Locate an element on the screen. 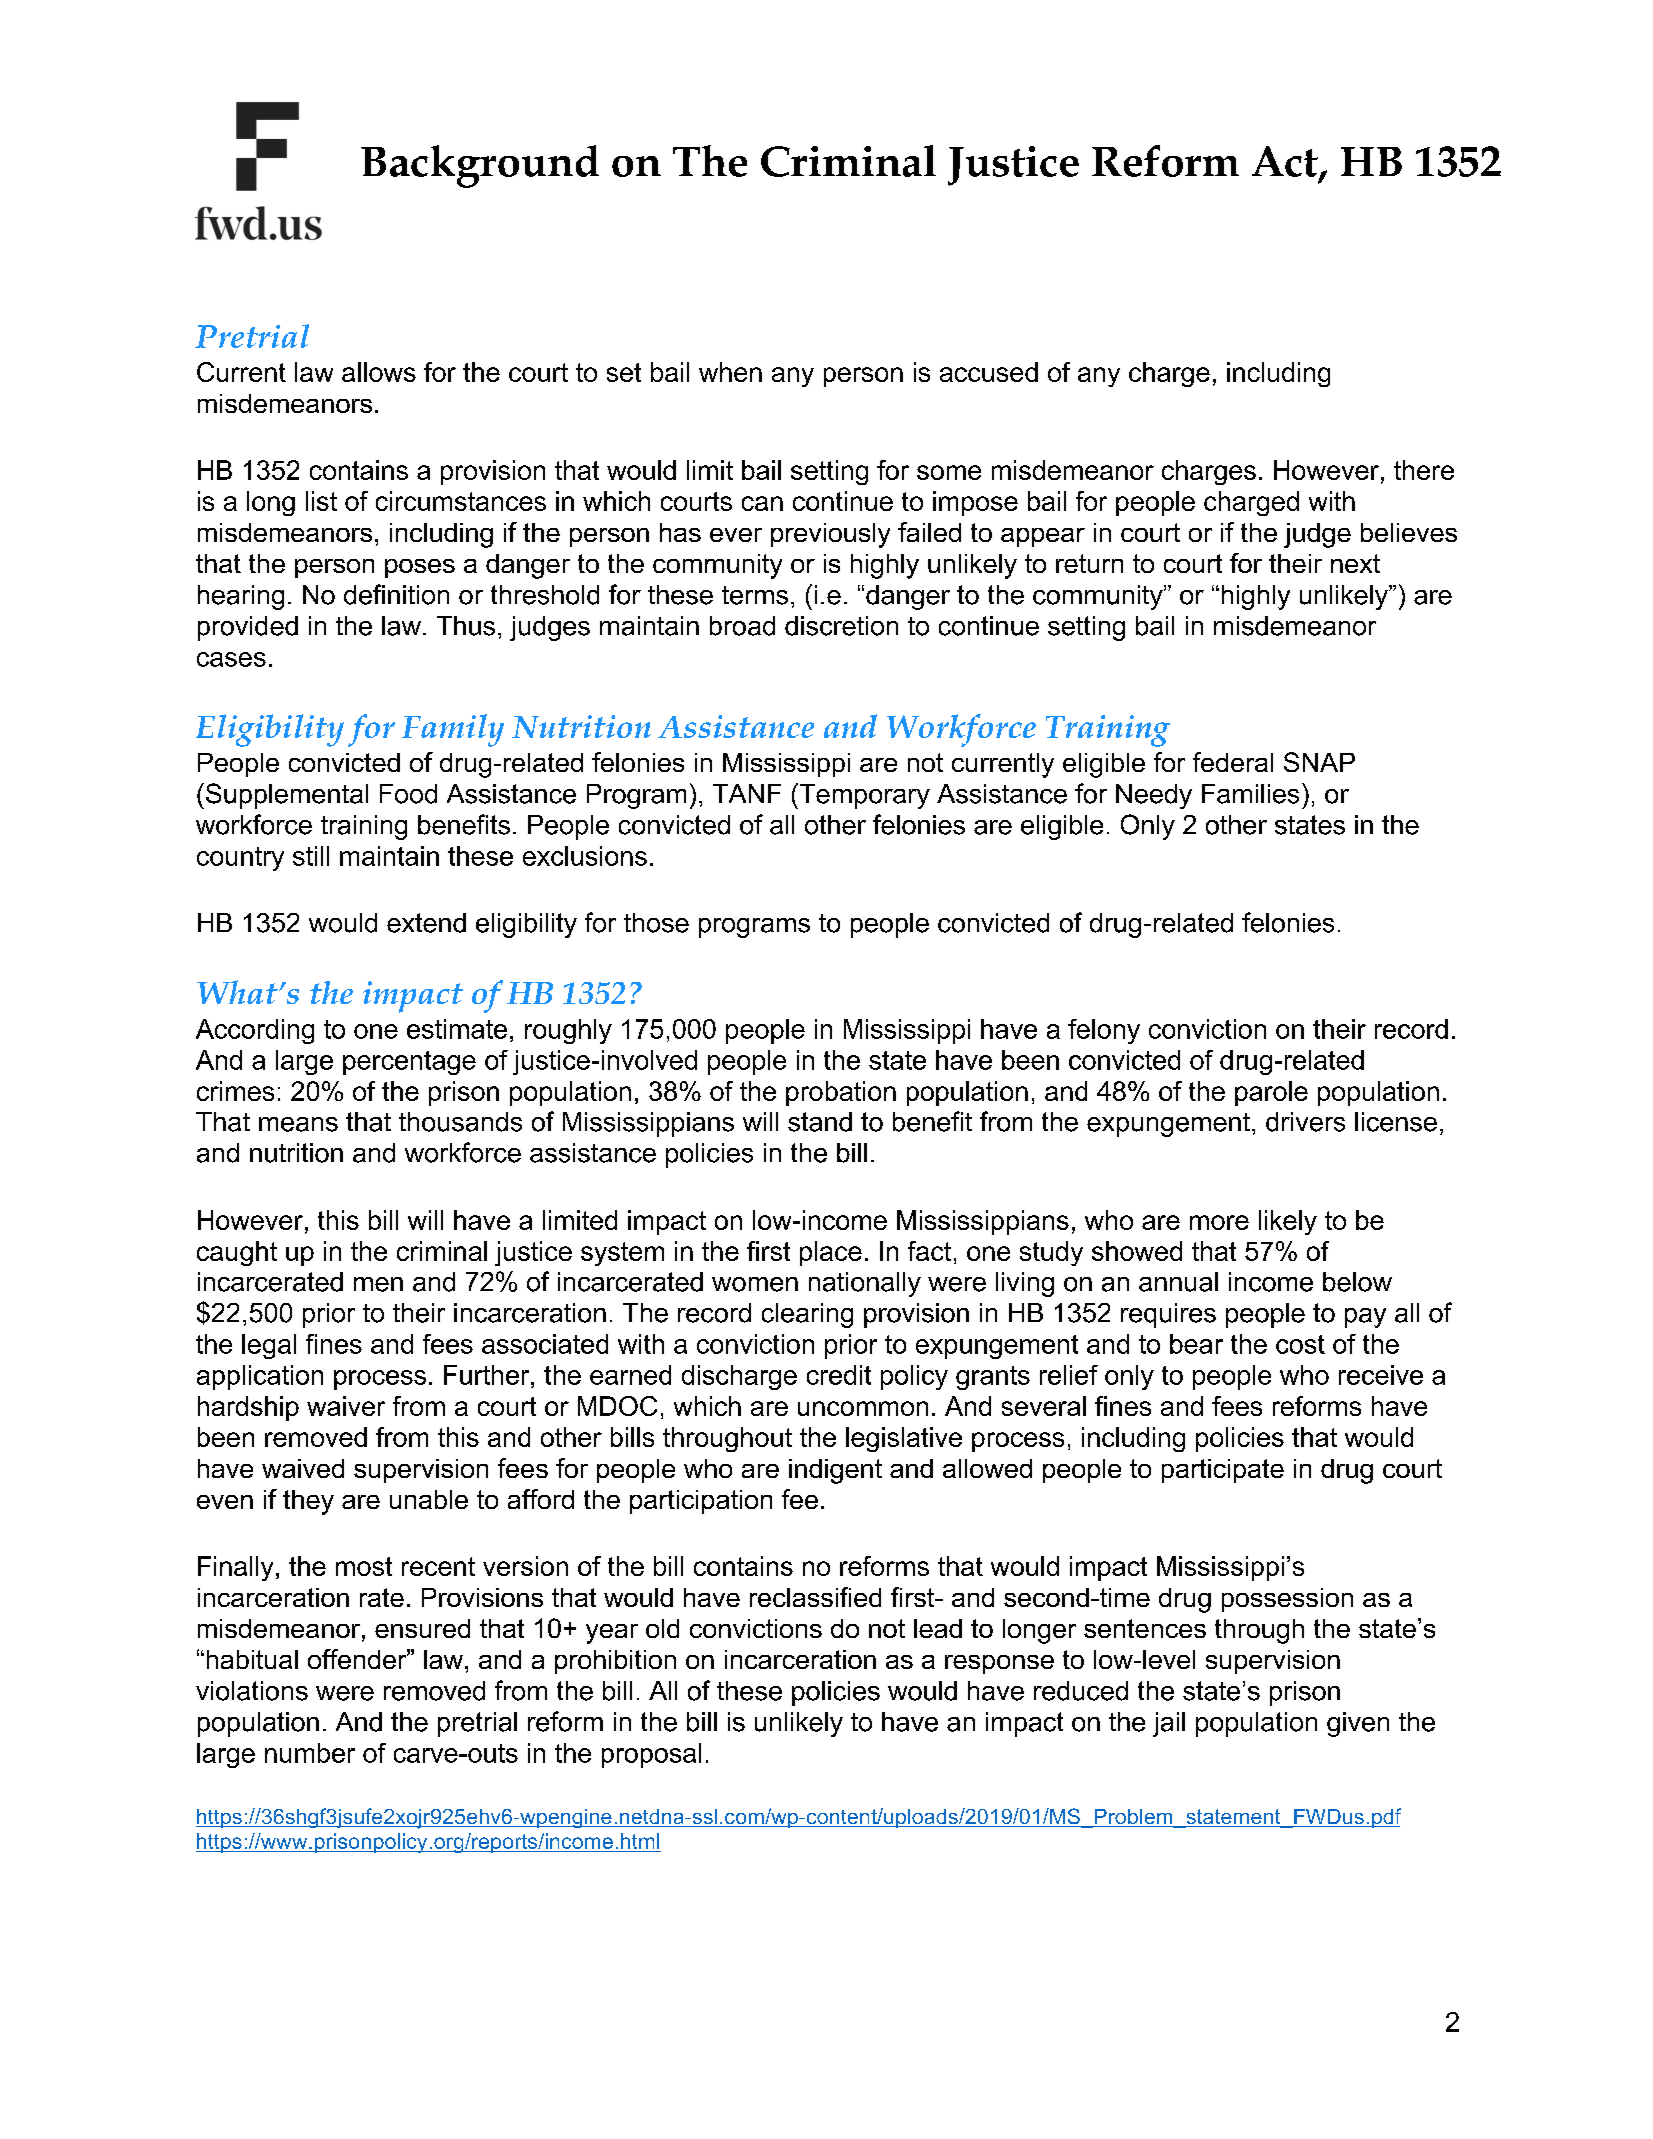 This screenshot has width=1653, height=2139. discretion is located at coordinates (841, 626).
